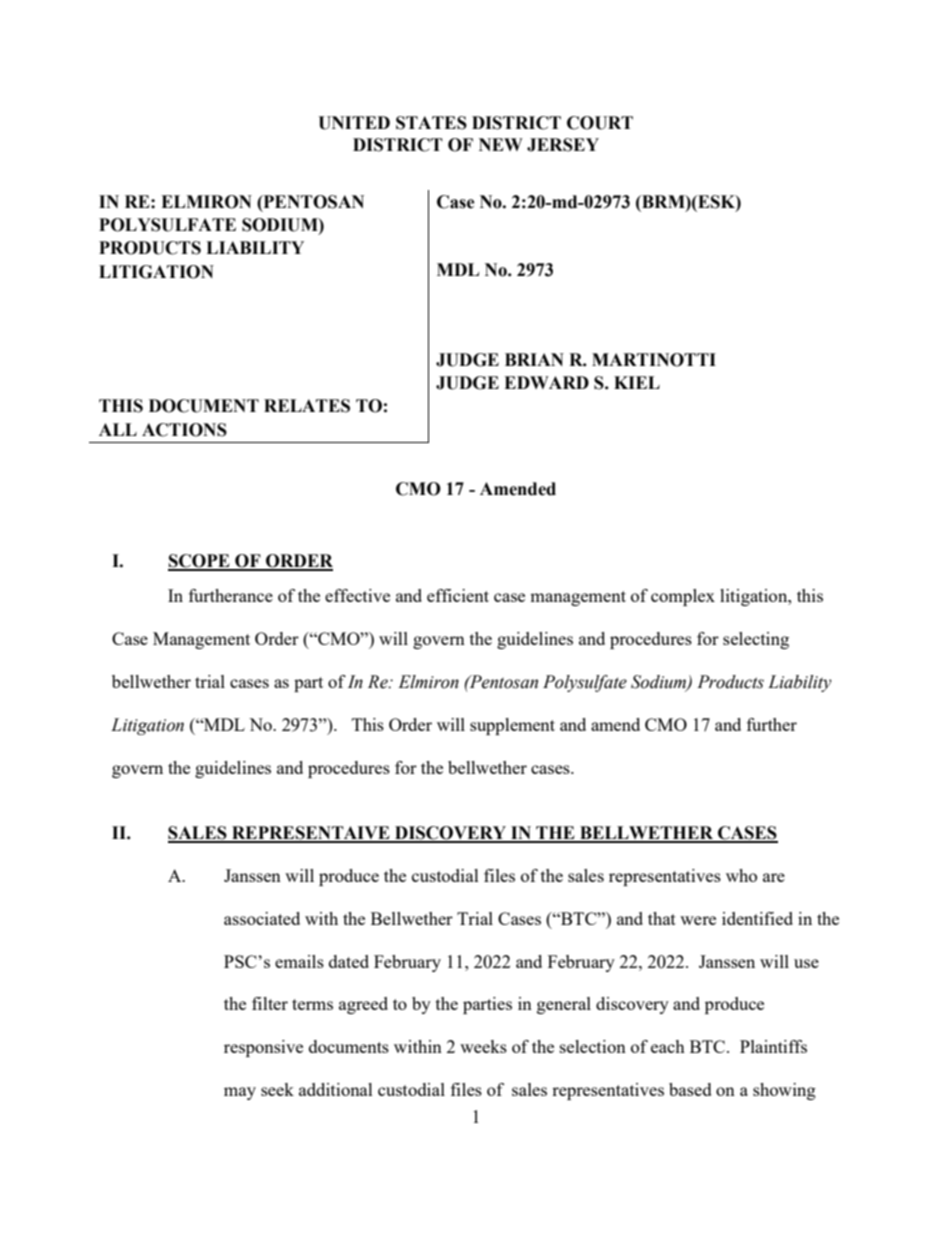 The image size is (952, 1233). I want to click on COURT, so click(600, 123).
